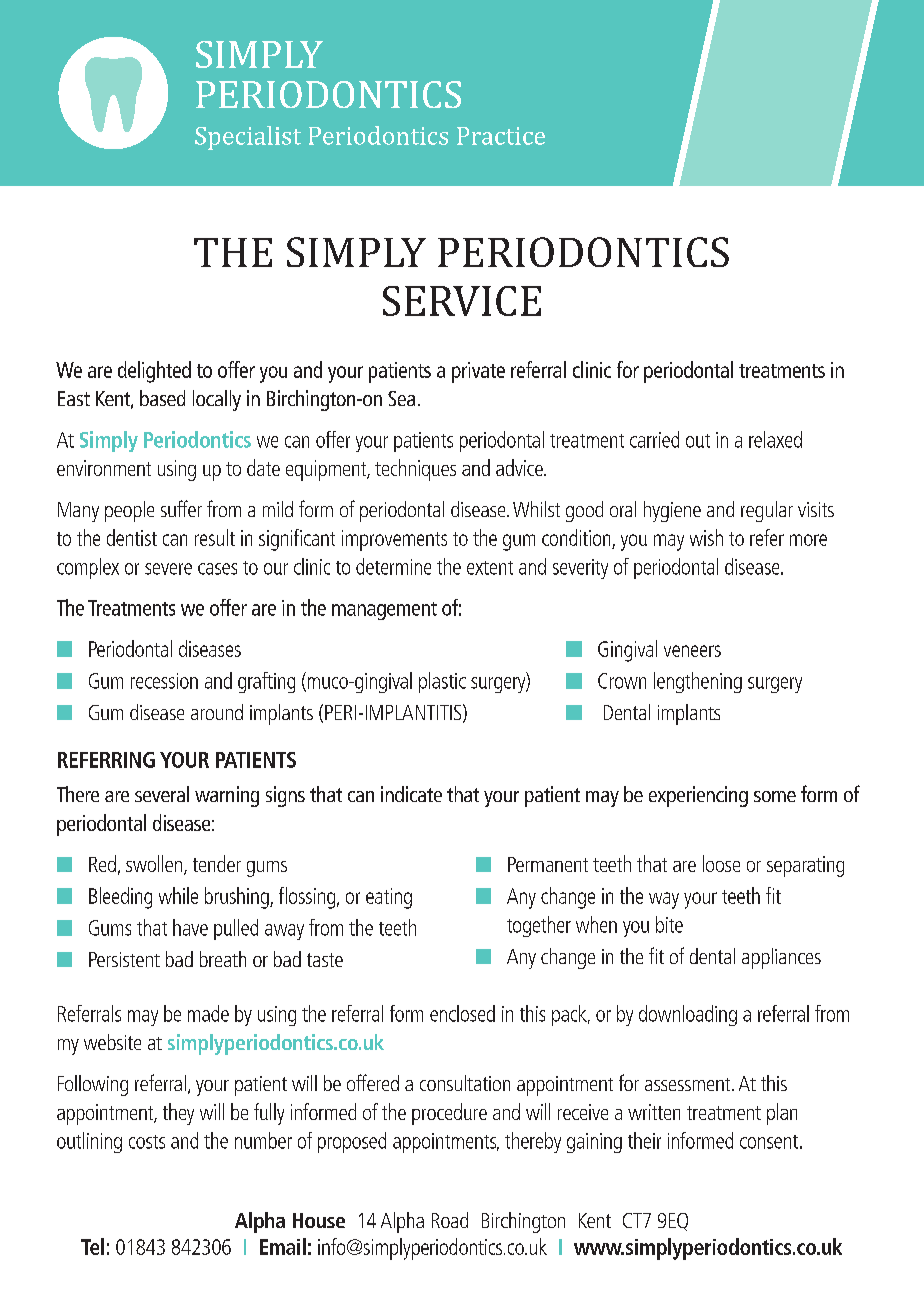  Describe the element at coordinates (389, 898) in the page. I see `eating` at that location.
